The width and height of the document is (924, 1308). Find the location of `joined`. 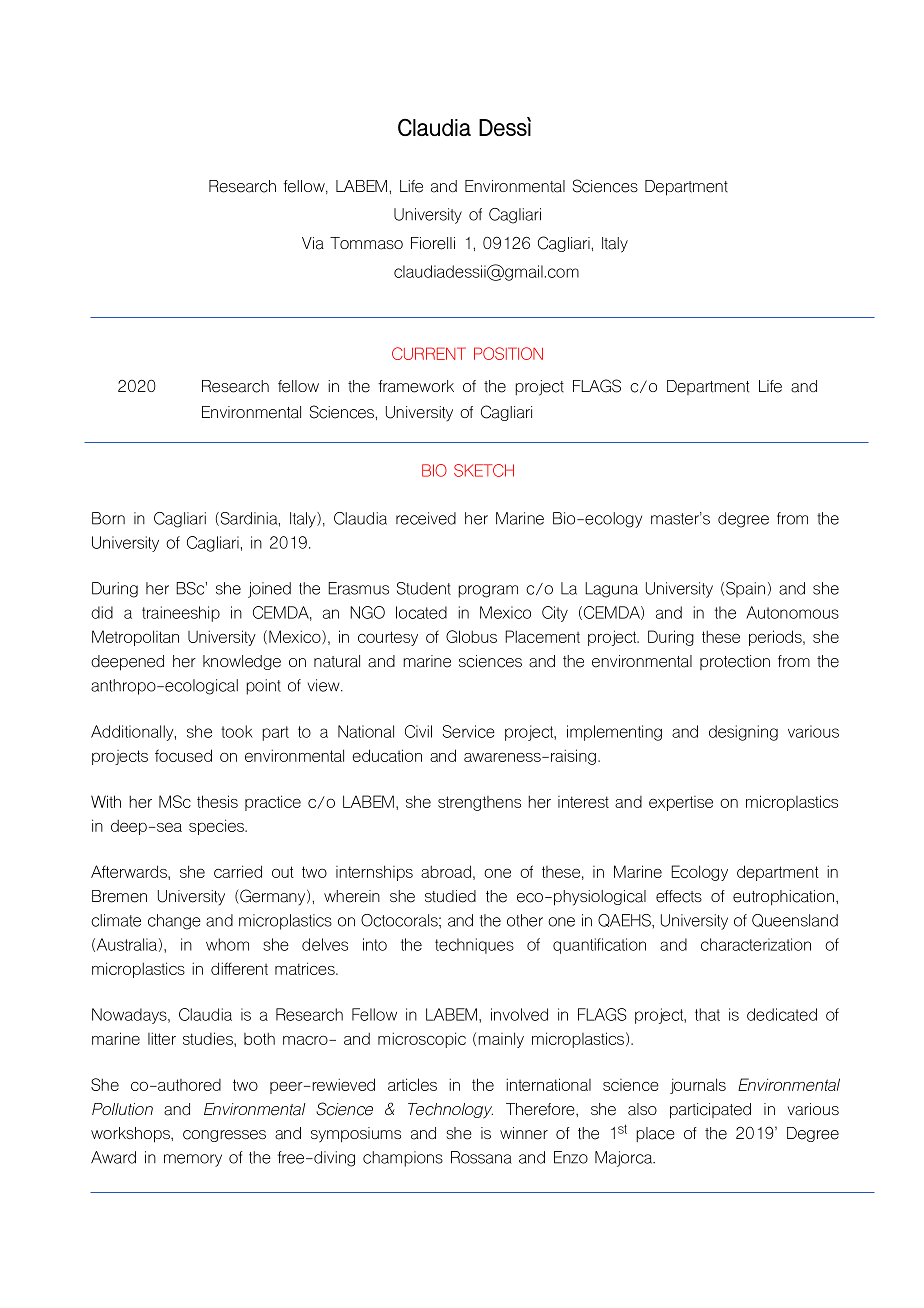

joined is located at coordinates (269, 590).
